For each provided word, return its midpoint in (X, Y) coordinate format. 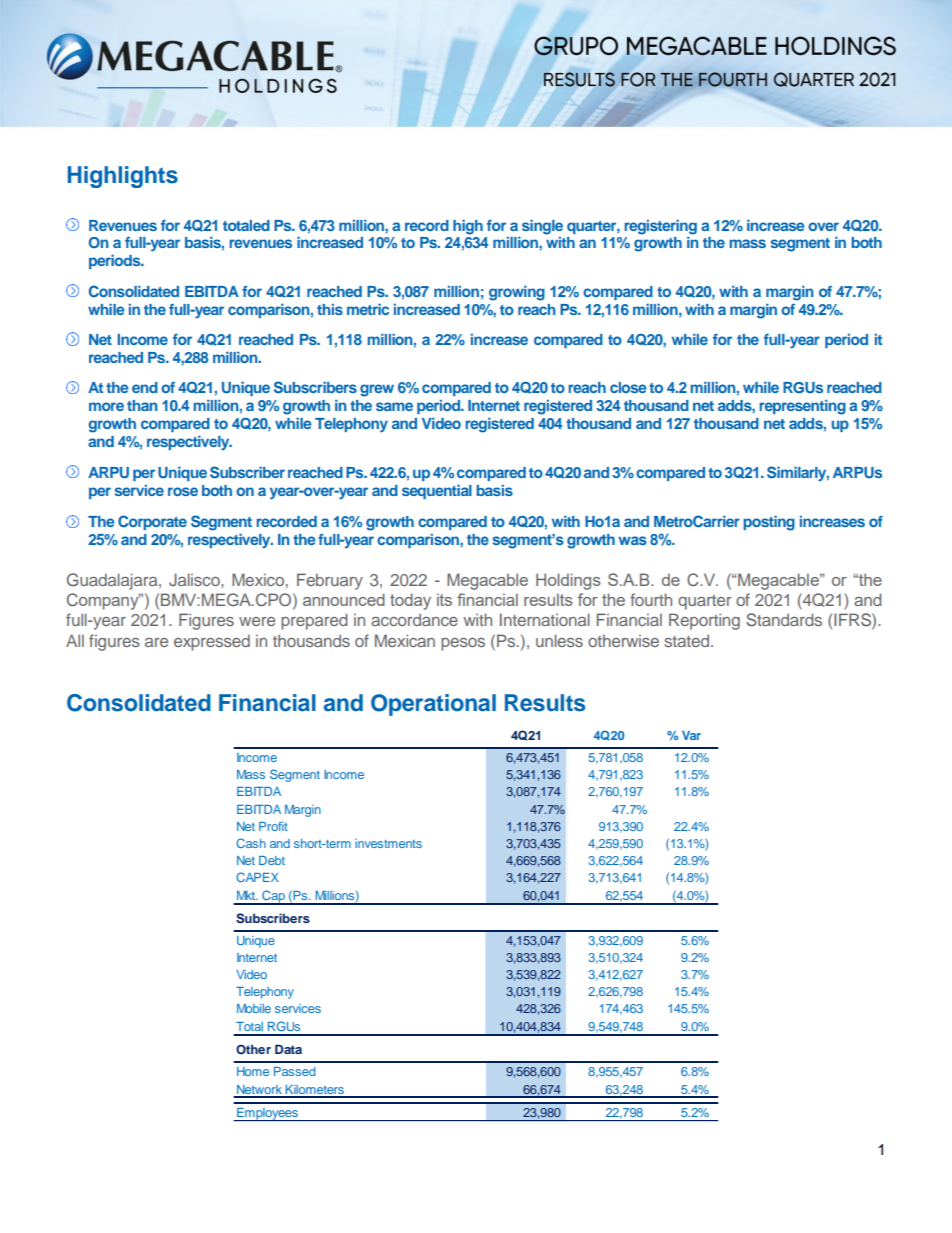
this (330, 309)
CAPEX (257, 877)
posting (769, 523)
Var (691, 735)
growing (517, 293)
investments (388, 843)
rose (183, 491)
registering (661, 227)
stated (688, 640)
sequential (437, 492)
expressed (212, 642)
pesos (463, 644)
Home (253, 1071)
